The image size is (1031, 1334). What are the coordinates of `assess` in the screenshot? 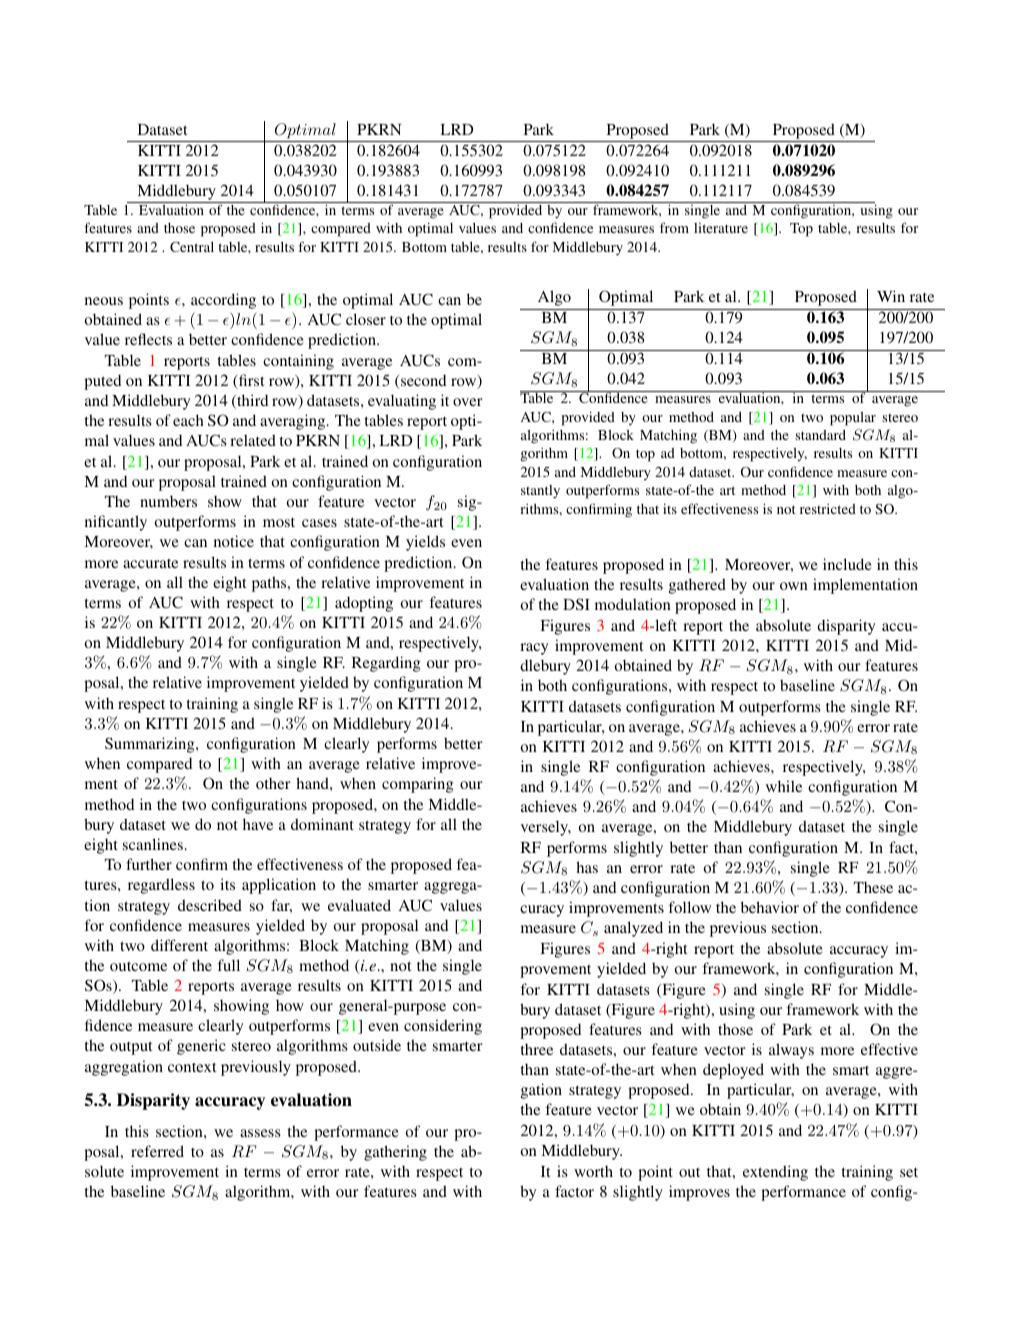 It's located at (260, 1133).
